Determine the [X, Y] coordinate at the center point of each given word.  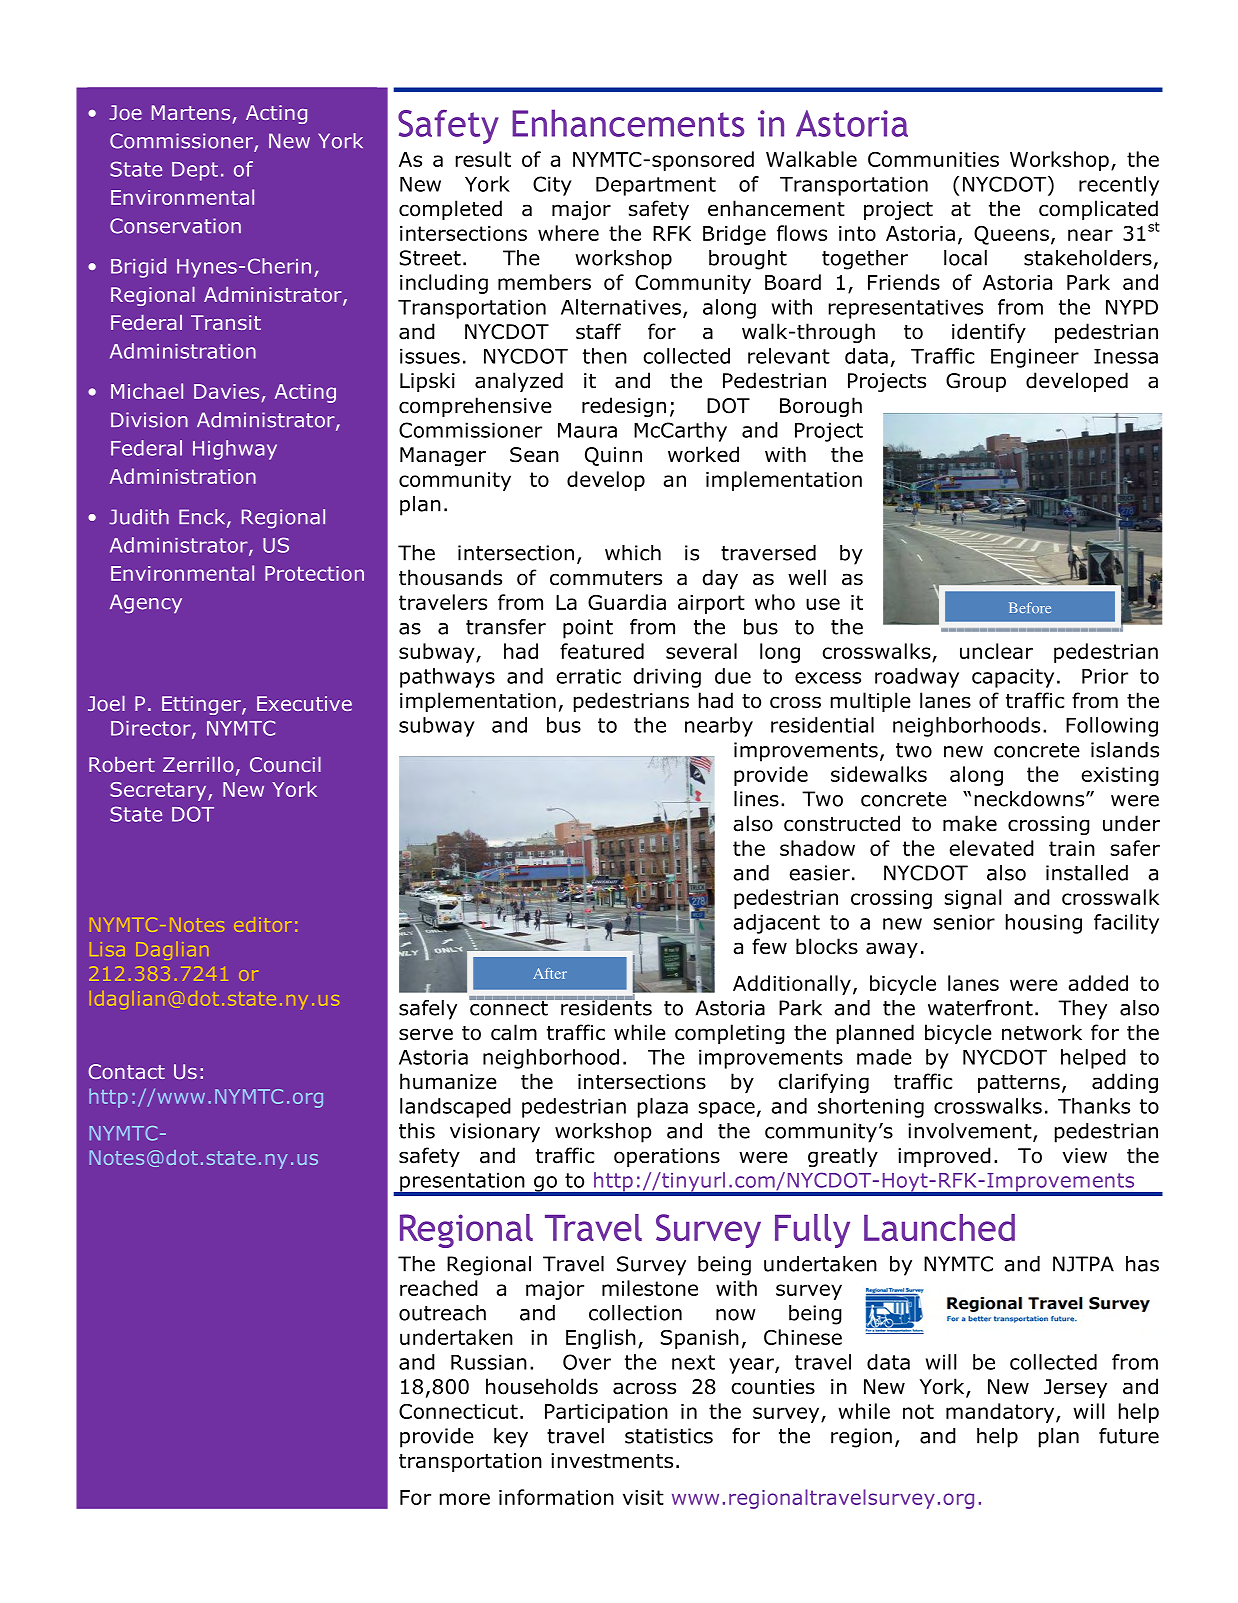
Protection [314, 573]
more [465, 1499]
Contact [126, 1071]
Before [1030, 607]
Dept [195, 171]
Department [656, 186]
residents [605, 1006]
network [1042, 1032]
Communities [933, 159]
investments [612, 1461]
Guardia [627, 602]
